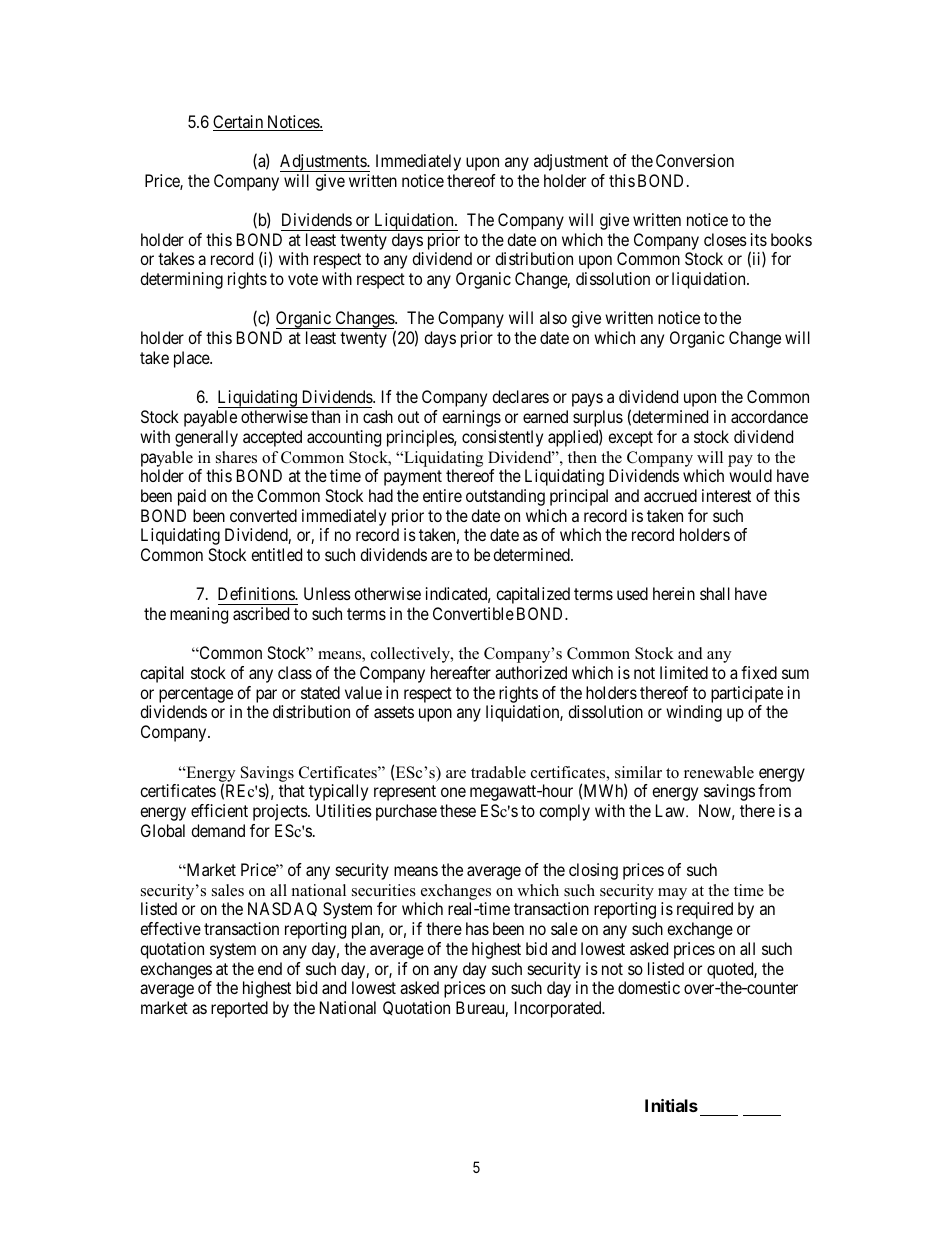  I want to click on entitled, so click(276, 554).
